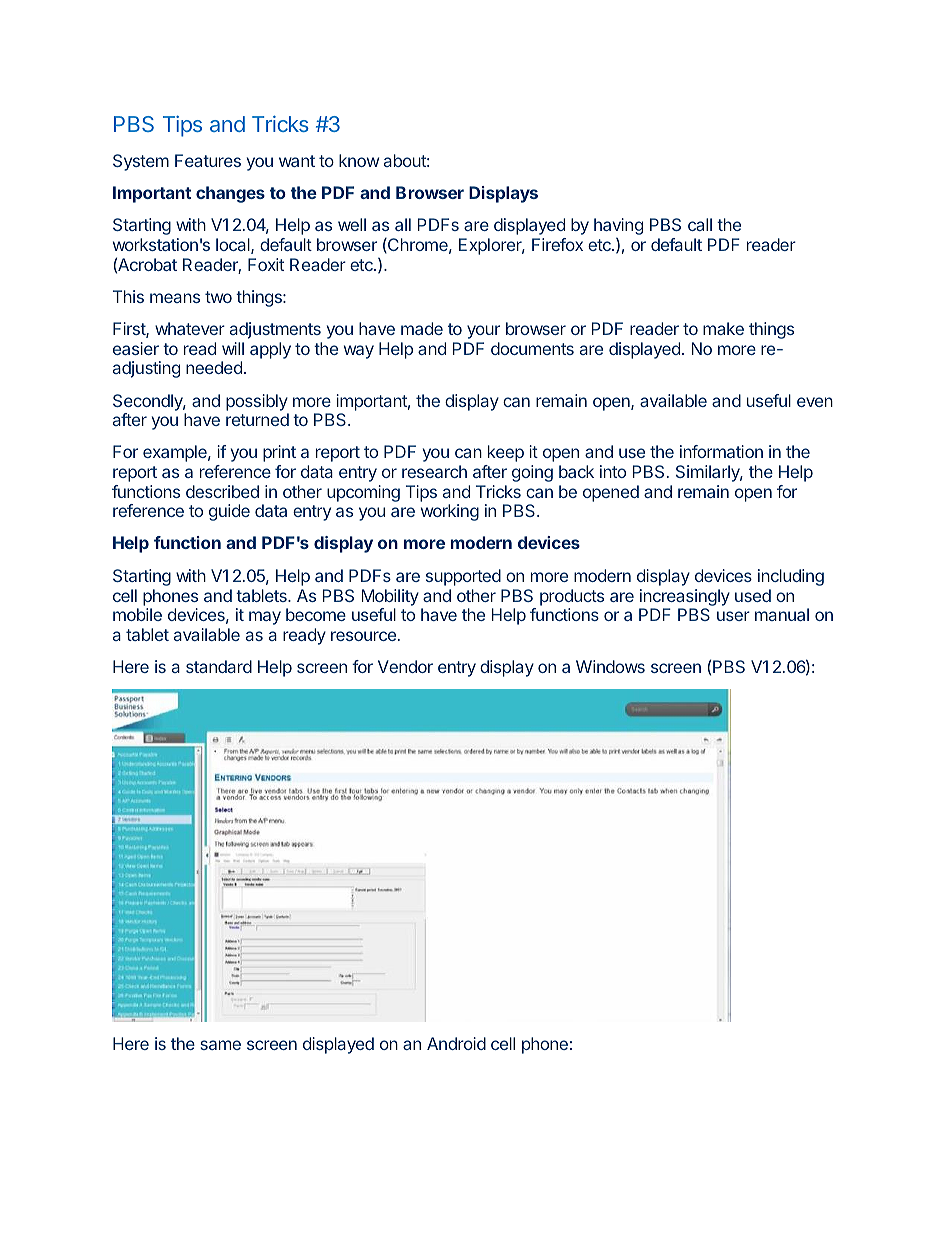 Image resolution: width=952 pixels, height=1233 pixels. I want to click on keep, so click(506, 453).
